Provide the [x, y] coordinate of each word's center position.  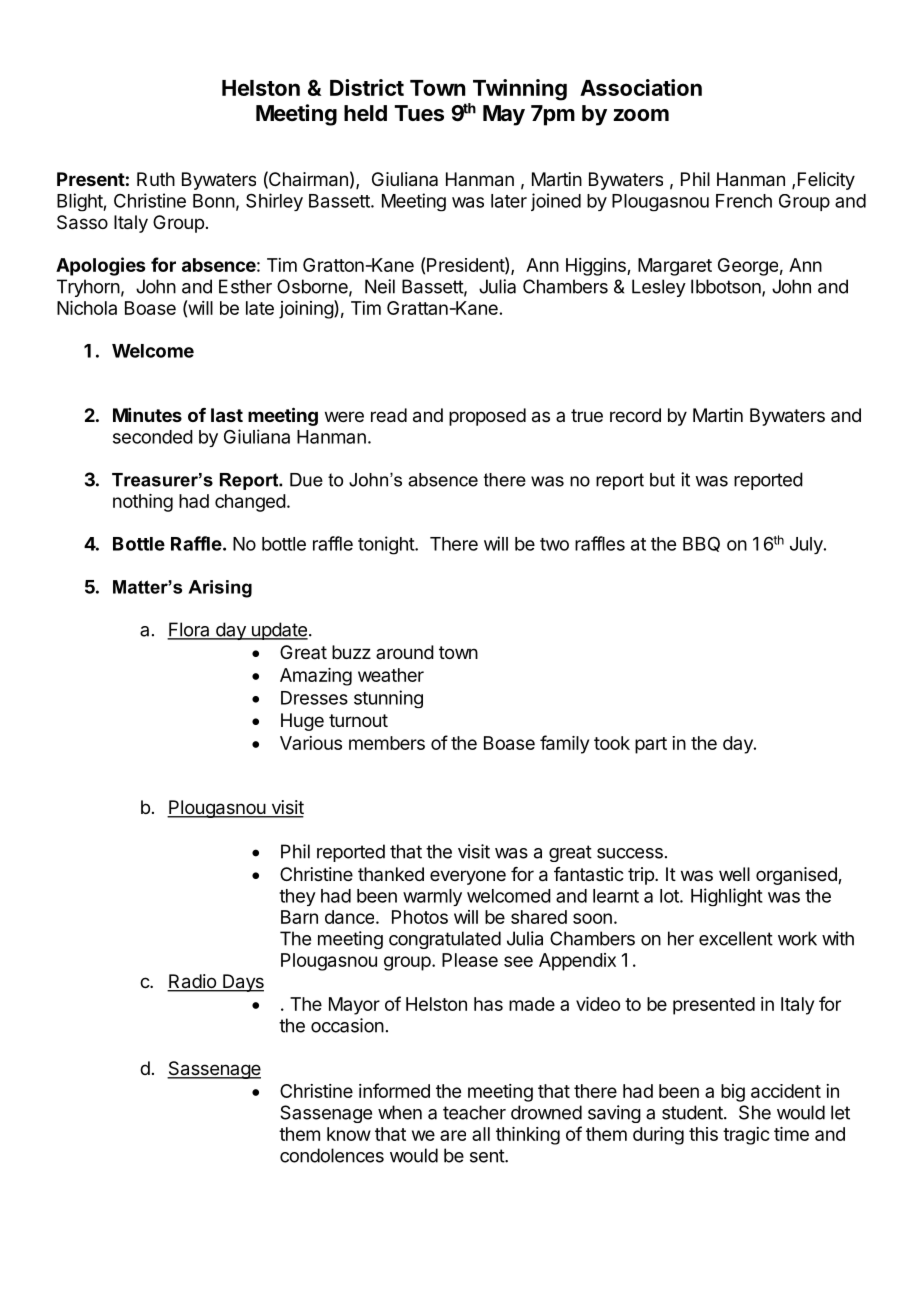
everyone [468, 877]
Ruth [156, 179]
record [635, 415]
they [297, 897]
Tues [419, 113]
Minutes [147, 415]
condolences [332, 1155]
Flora [189, 630]
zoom [641, 115]
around [405, 652]
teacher [474, 1112]
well [734, 874]
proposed [487, 417]
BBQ [701, 544]
